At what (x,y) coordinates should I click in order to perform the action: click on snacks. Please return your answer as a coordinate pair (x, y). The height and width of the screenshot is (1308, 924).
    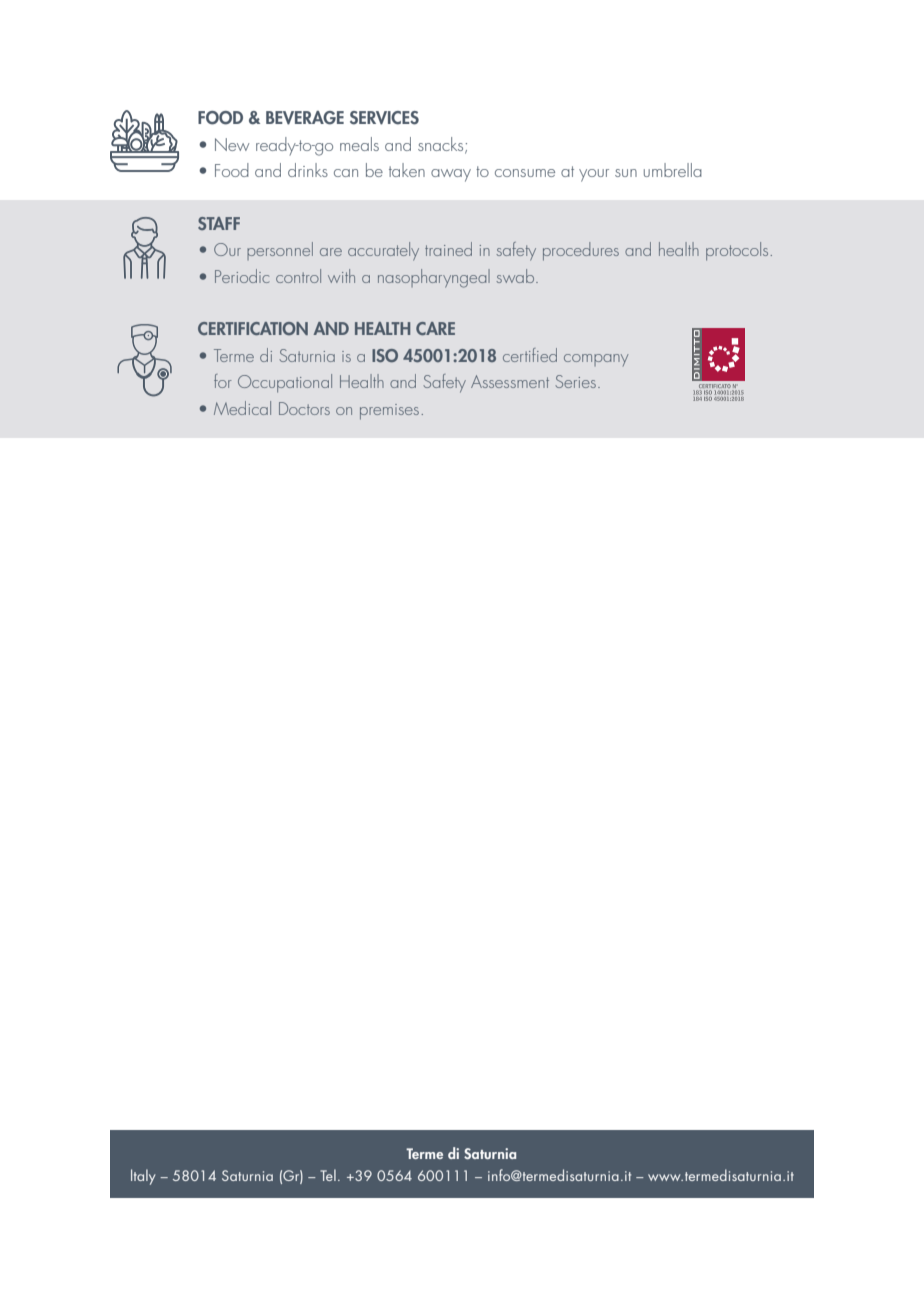
    Looking at the image, I should click on (442, 145).
